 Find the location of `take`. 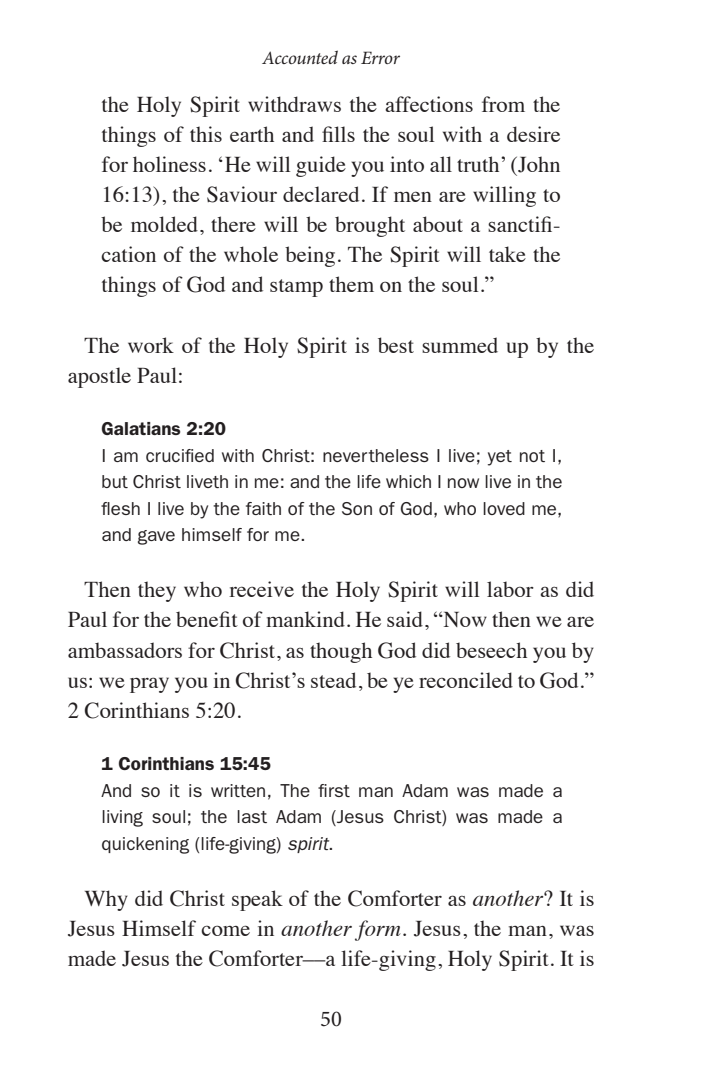

take is located at coordinates (507, 254).
